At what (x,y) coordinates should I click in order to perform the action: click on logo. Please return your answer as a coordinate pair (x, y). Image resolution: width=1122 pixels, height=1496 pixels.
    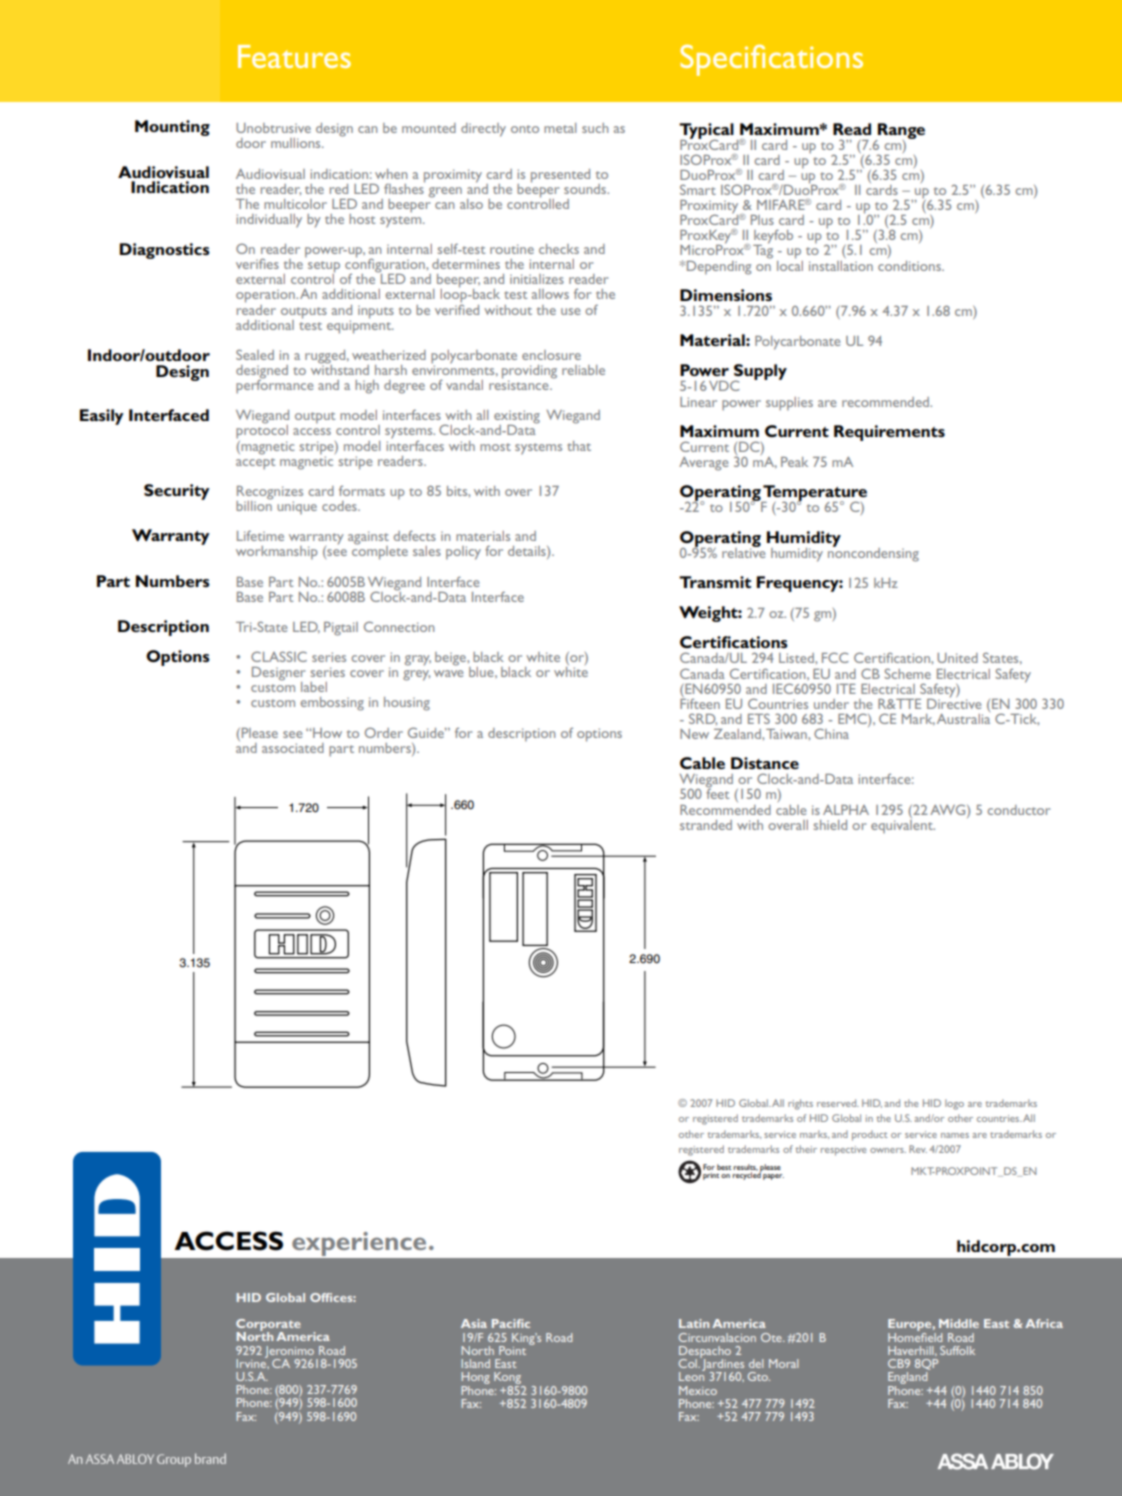
    Looking at the image, I should click on (954, 1104).
